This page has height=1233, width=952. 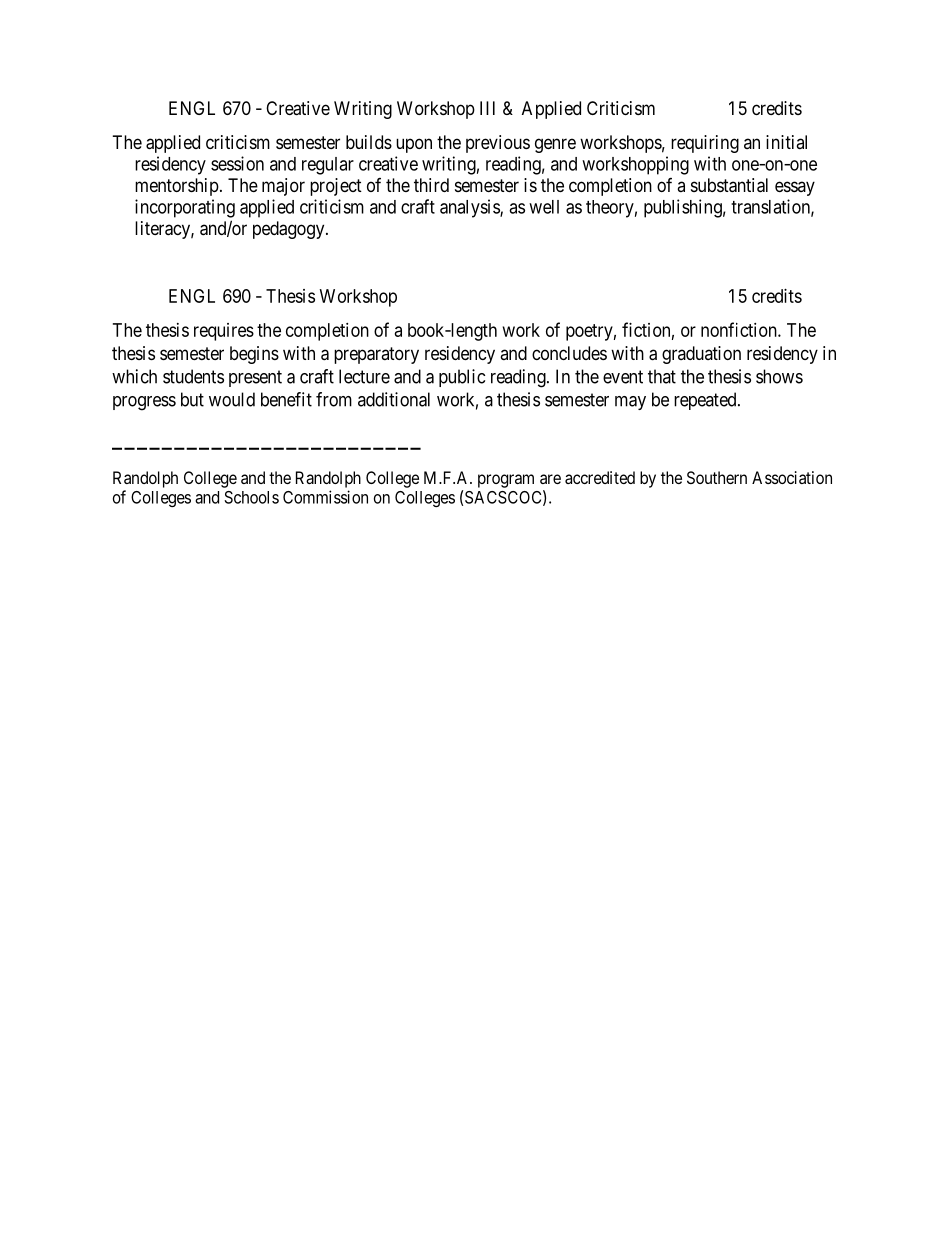 What do you see at coordinates (705, 144) in the page?
I see `requiring` at bounding box center [705, 144].
